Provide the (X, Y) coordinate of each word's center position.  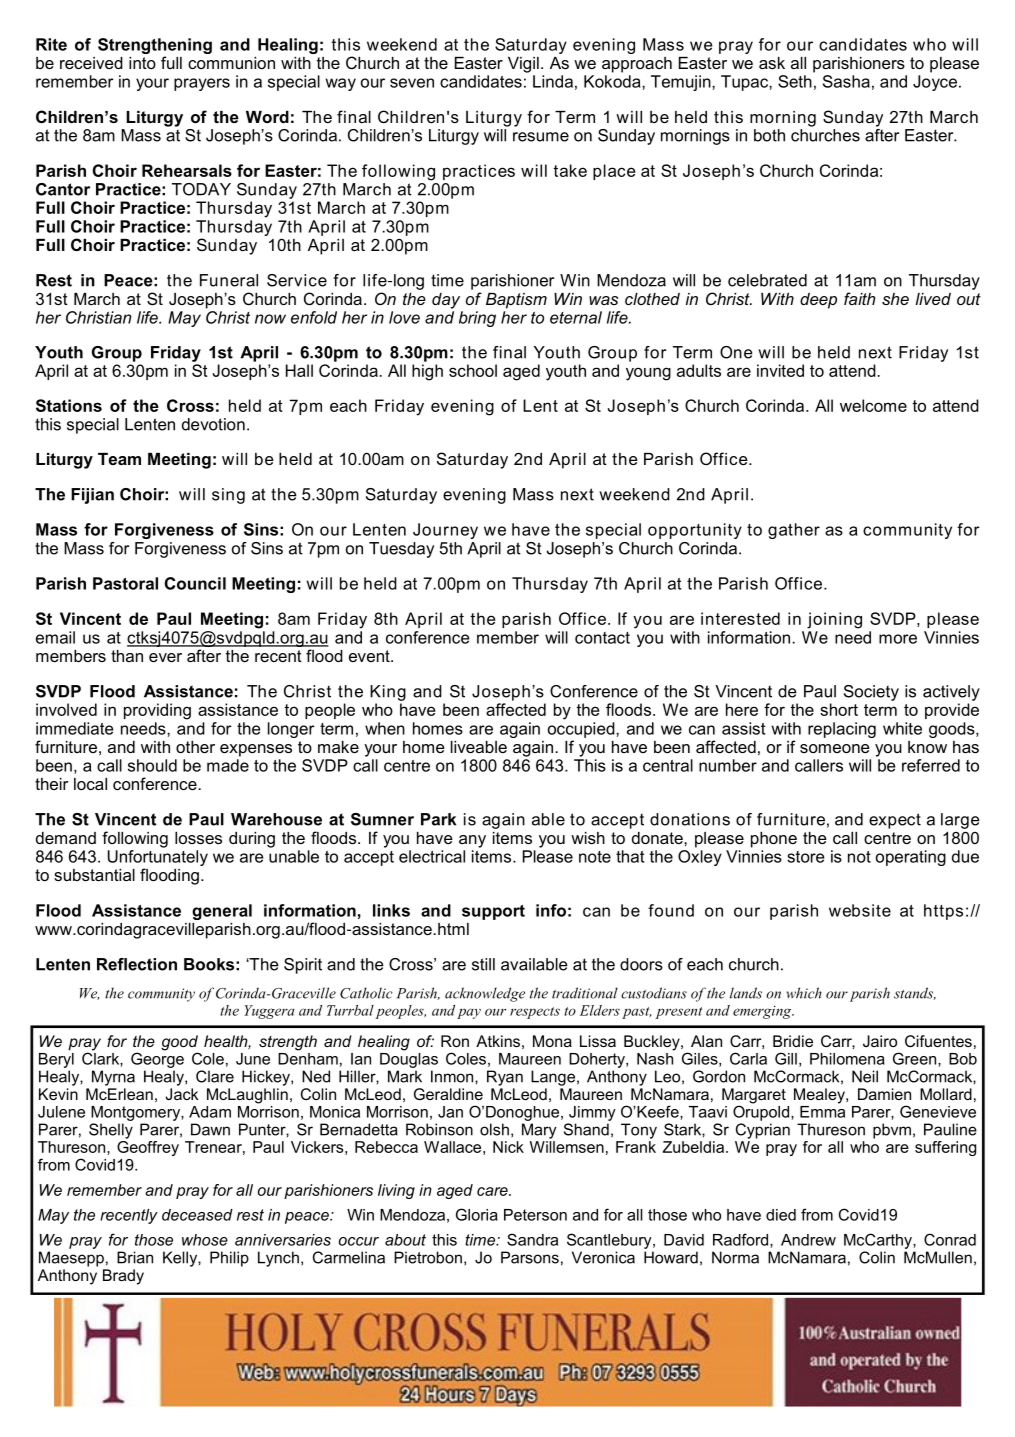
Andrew (808, 1240)
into (142, 63)
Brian (135, 1257)
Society (871, 693)
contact (602, 638)
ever (165, 657)
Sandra (532, 1239)
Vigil (523, 65)
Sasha (846, 81)
